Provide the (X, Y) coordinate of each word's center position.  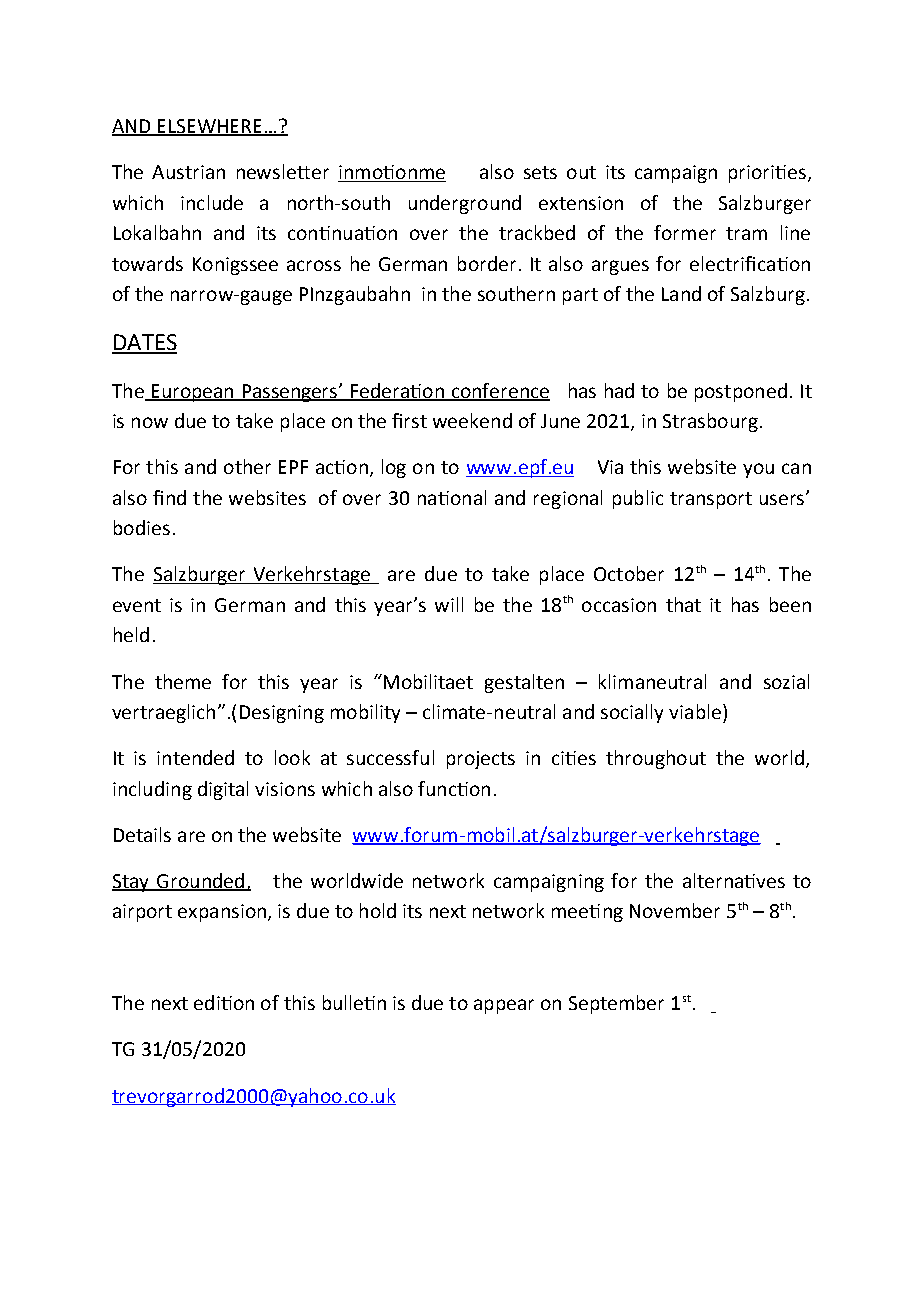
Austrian (188, 172)
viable (695, 711)
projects (481, 760)
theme (183, 681)
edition (224, 1002)
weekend (472, 420)
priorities (767, 174)
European (193, 393)
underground (465, 204)
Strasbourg (710, 422)
